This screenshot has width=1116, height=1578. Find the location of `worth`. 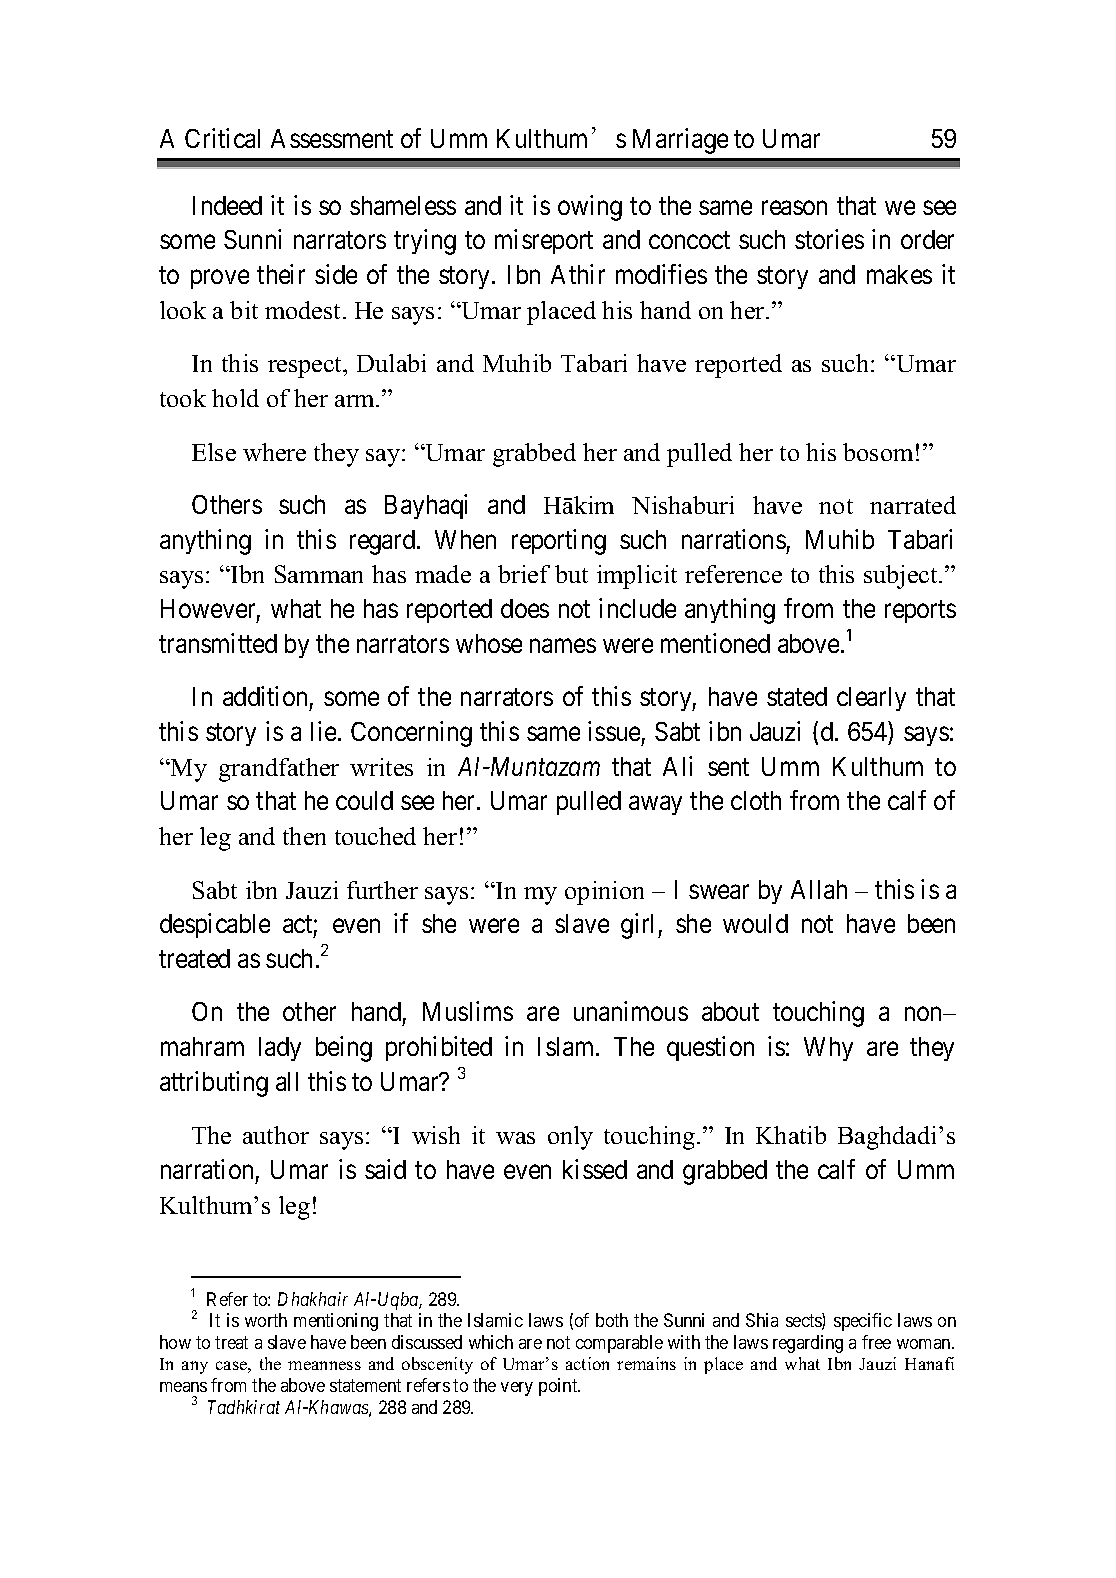

worth is located at coordinates (266, 1320).
